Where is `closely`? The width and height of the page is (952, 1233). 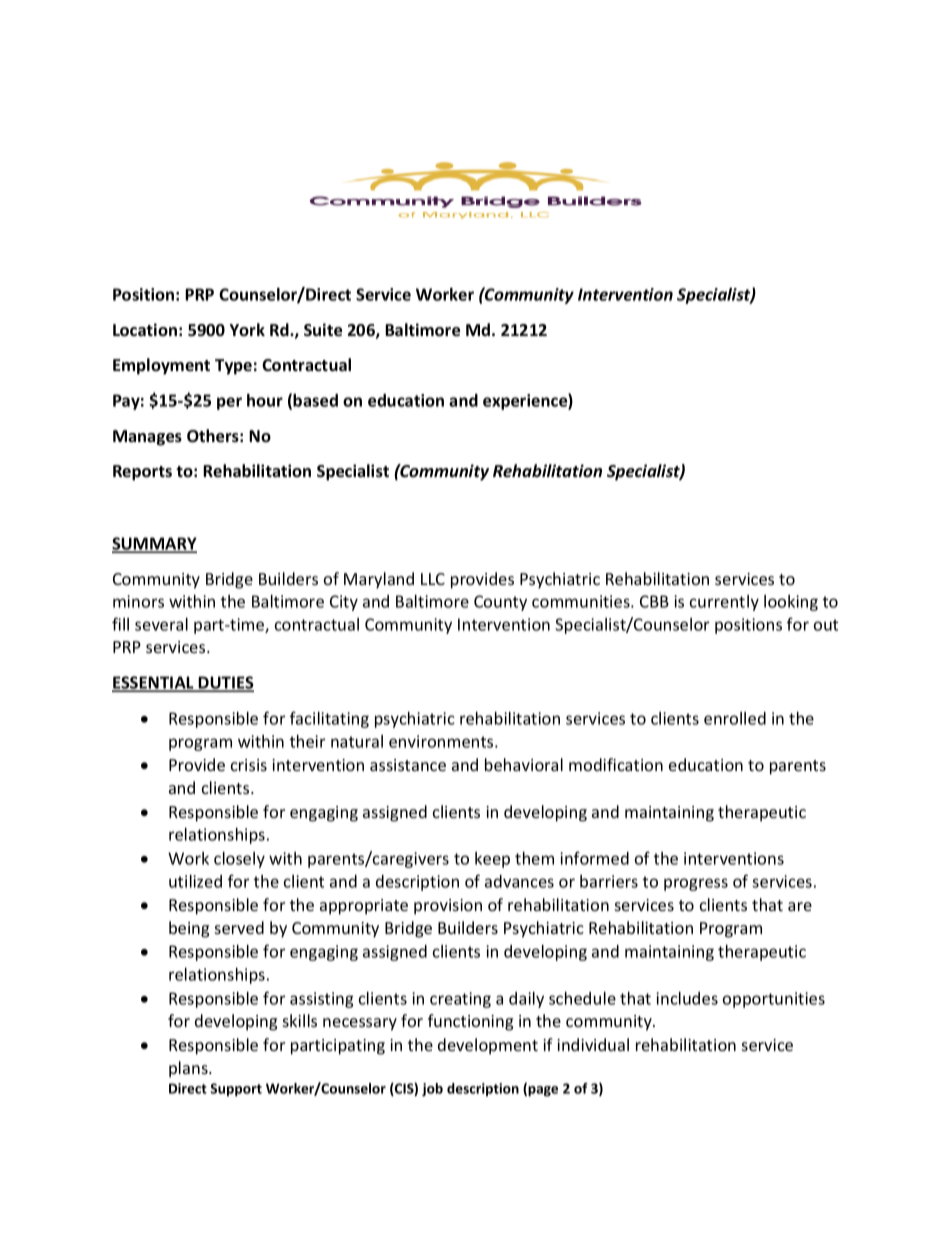
closely is located at coordinates (239, 860).
